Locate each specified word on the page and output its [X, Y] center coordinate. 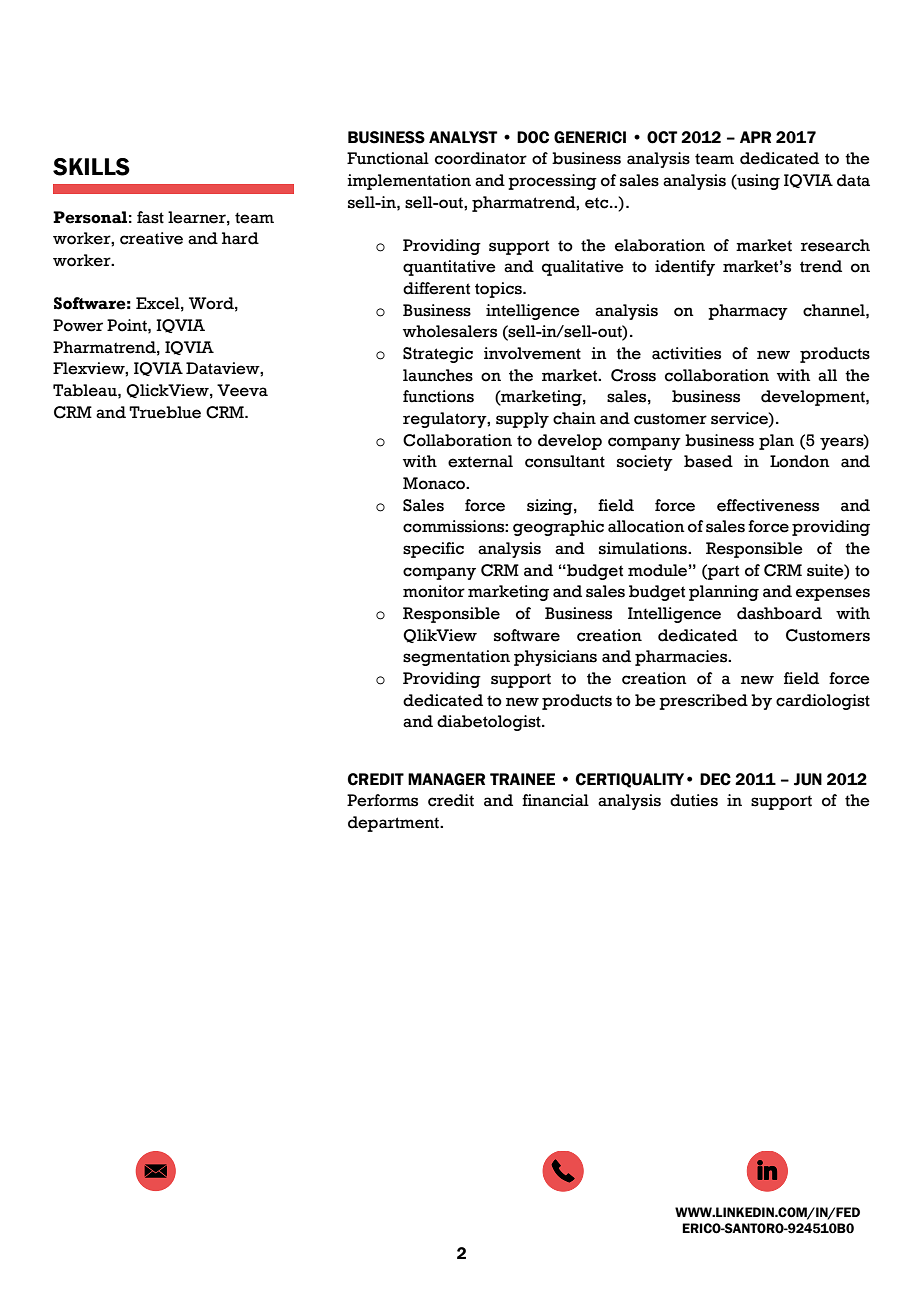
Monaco [435, 483]
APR [755, 137]
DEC [715, 779]
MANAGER [446, 779]
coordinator [481, 158]
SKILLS [91, 167]
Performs [382, 800]
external [480, 461]
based [708, 461]
